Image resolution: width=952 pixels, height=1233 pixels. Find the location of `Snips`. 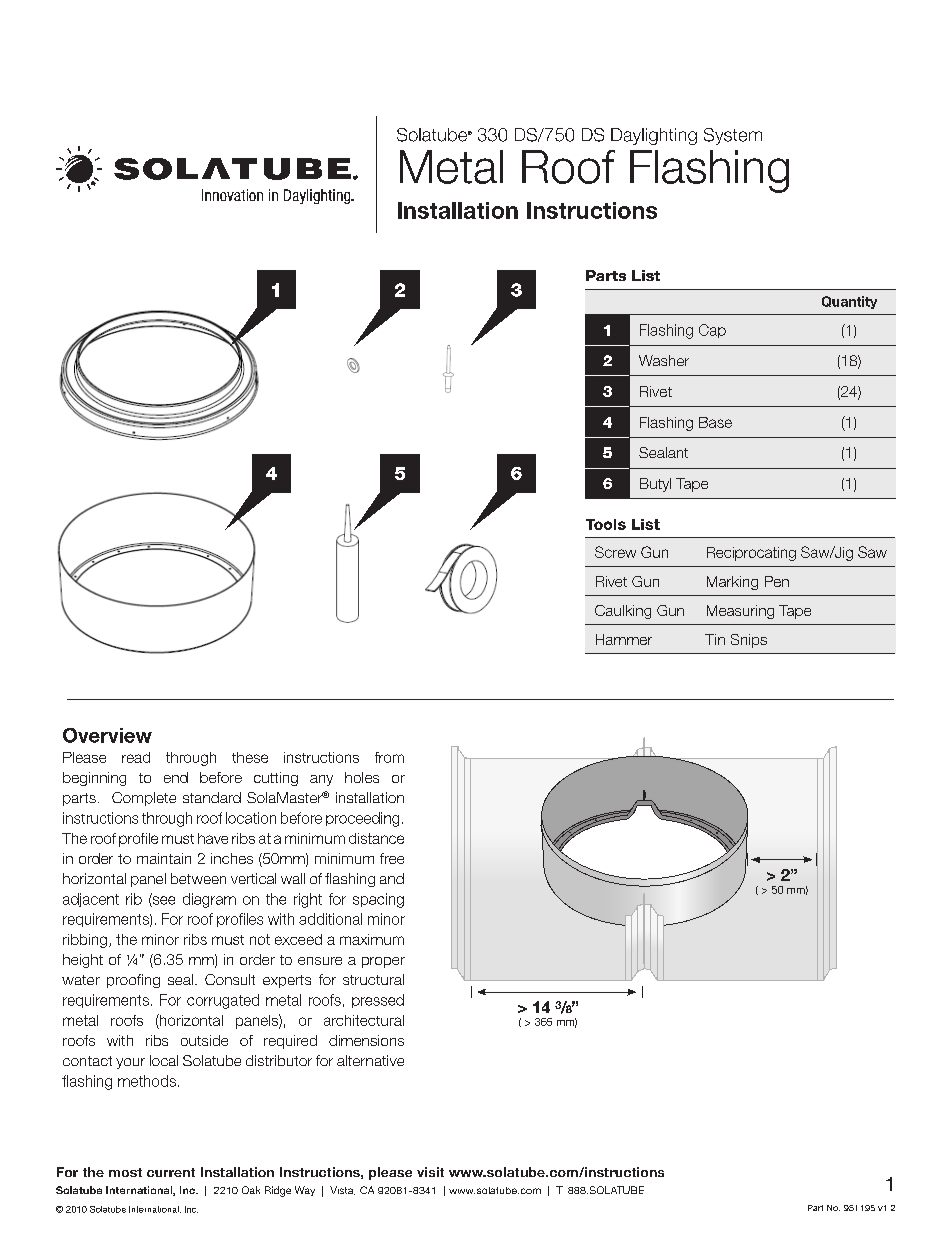

Snips is located at coordinates (749, 641).
